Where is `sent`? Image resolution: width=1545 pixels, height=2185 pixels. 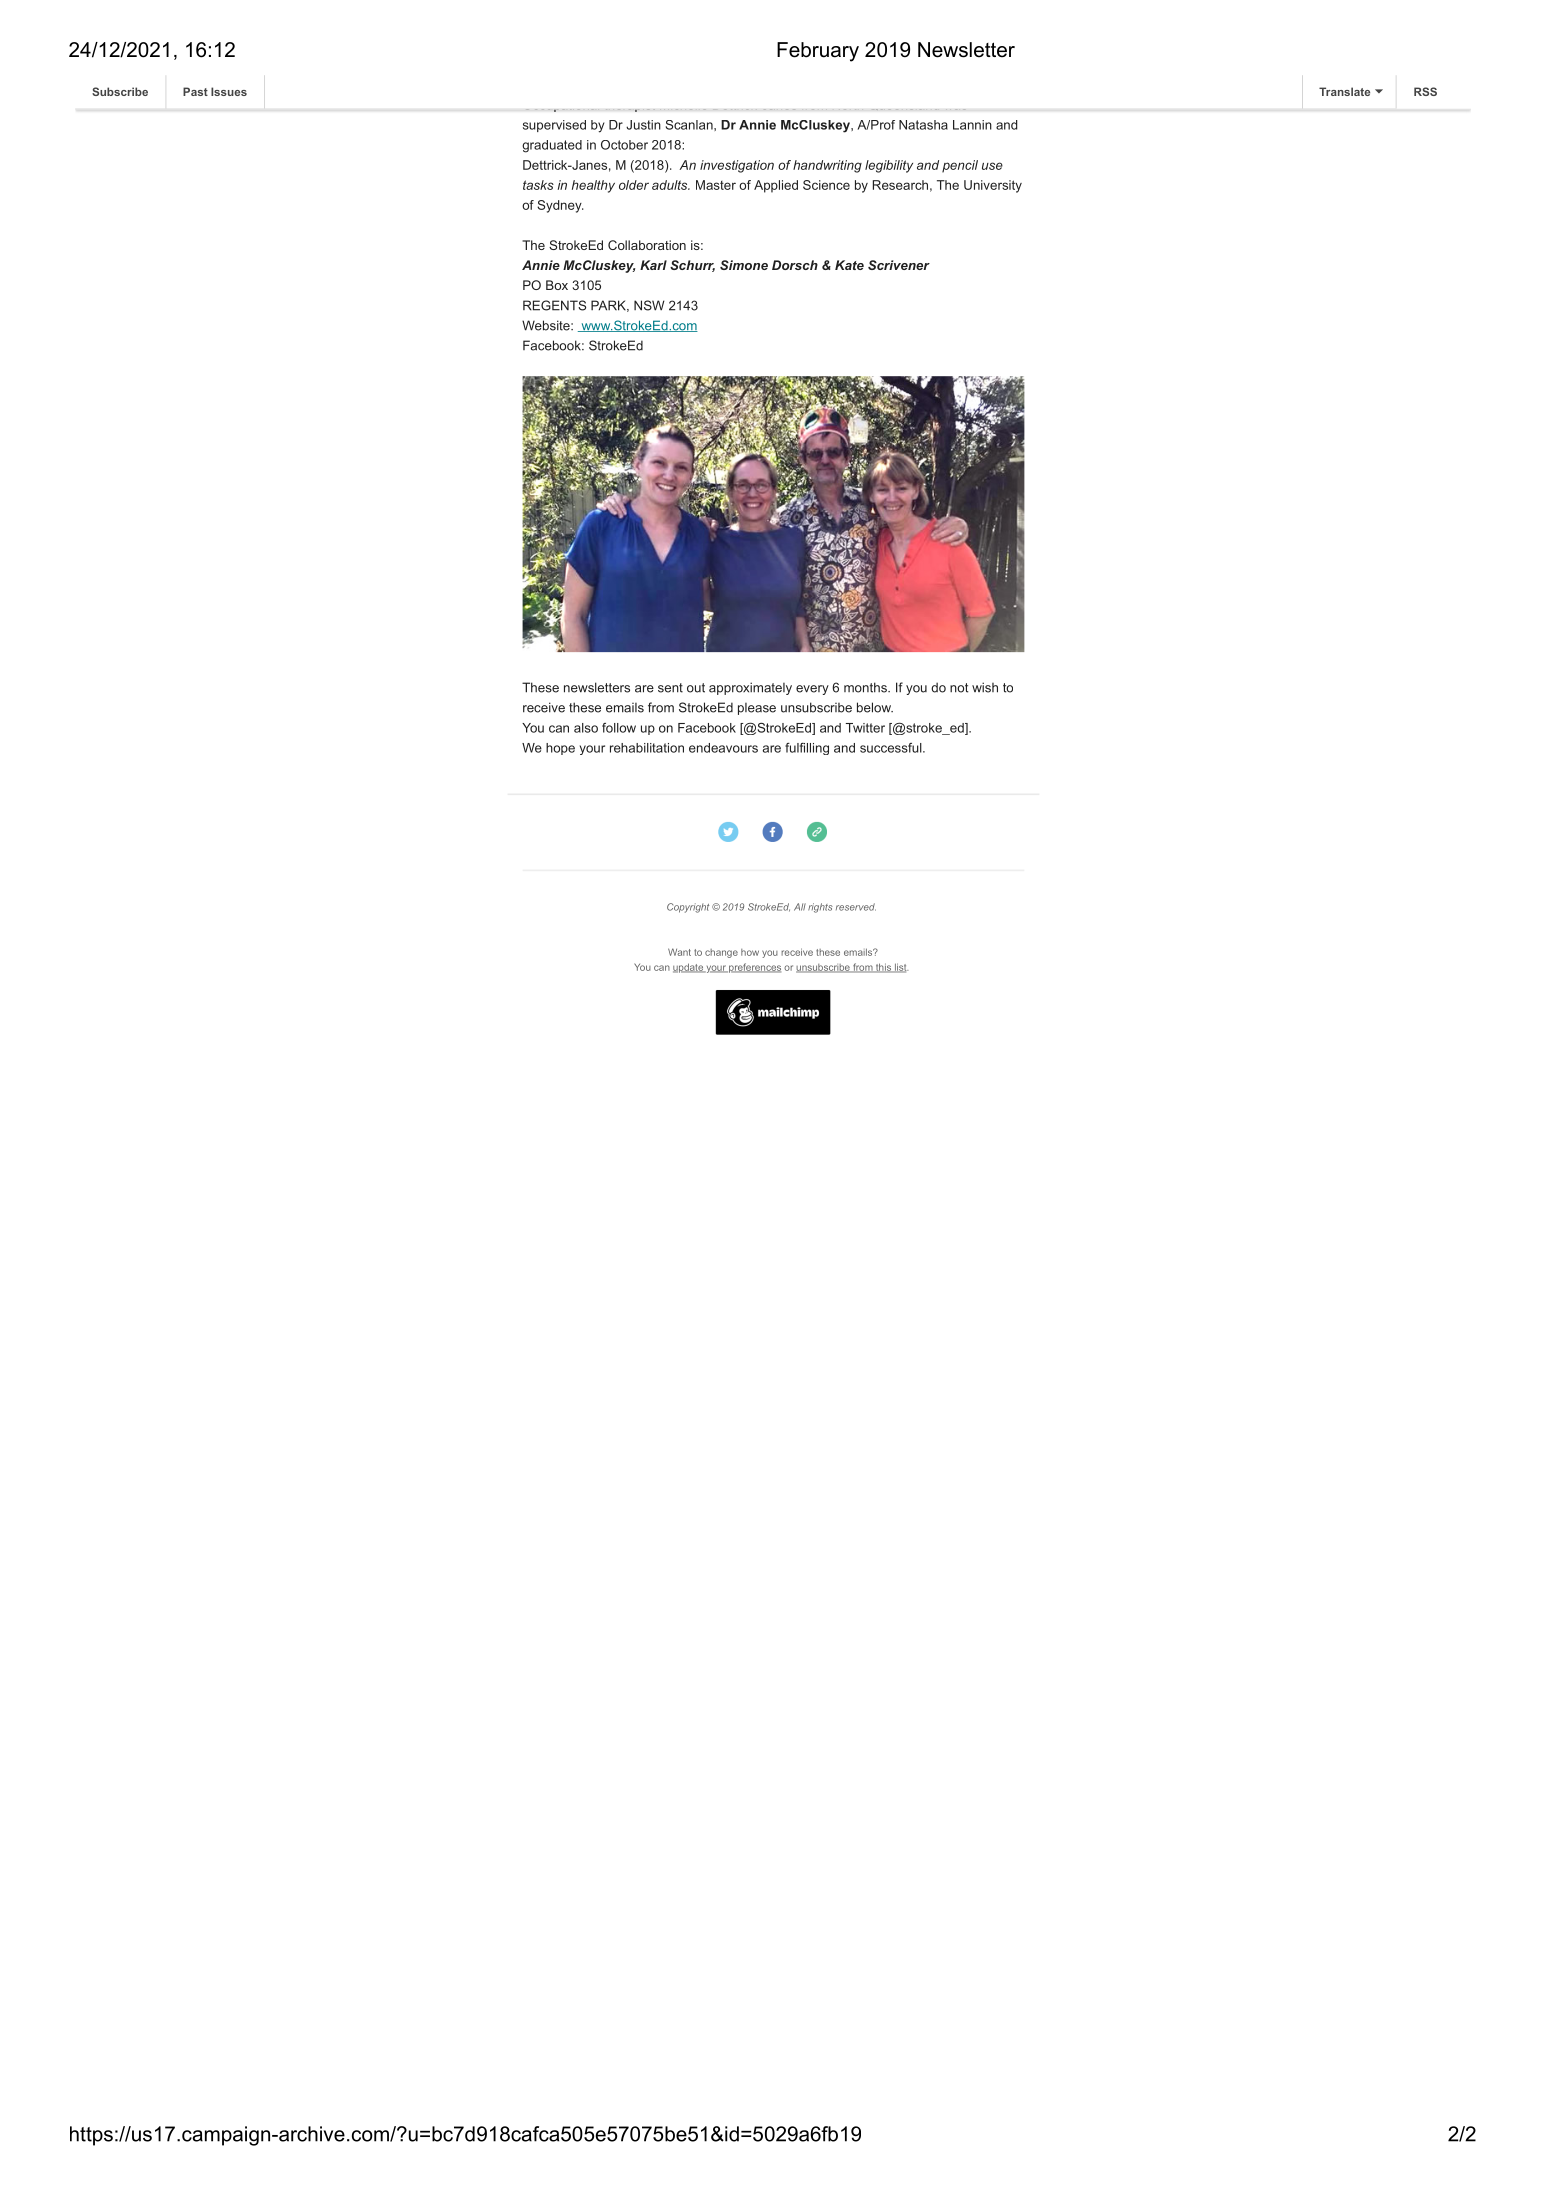
sent is located at coordinates (670, 688).
